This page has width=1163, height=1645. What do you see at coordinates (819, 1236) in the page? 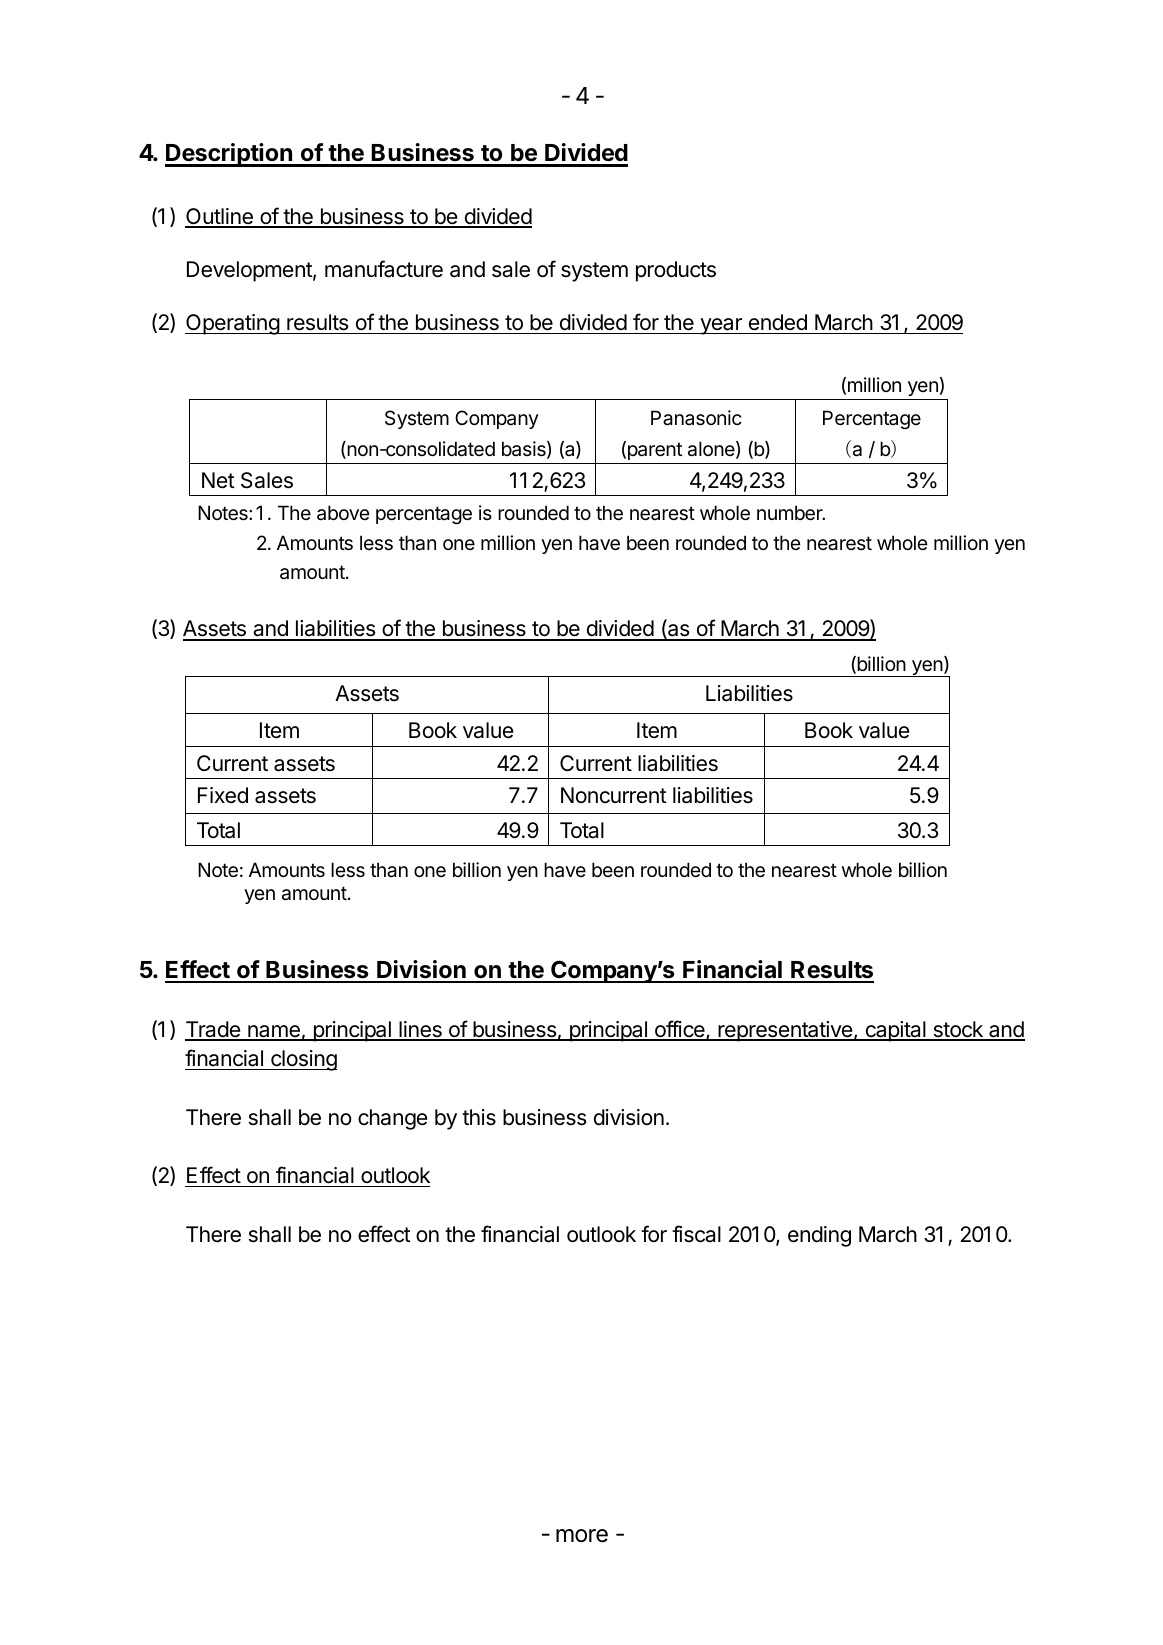
I see `ending` at bounding box center [819, 1236].
